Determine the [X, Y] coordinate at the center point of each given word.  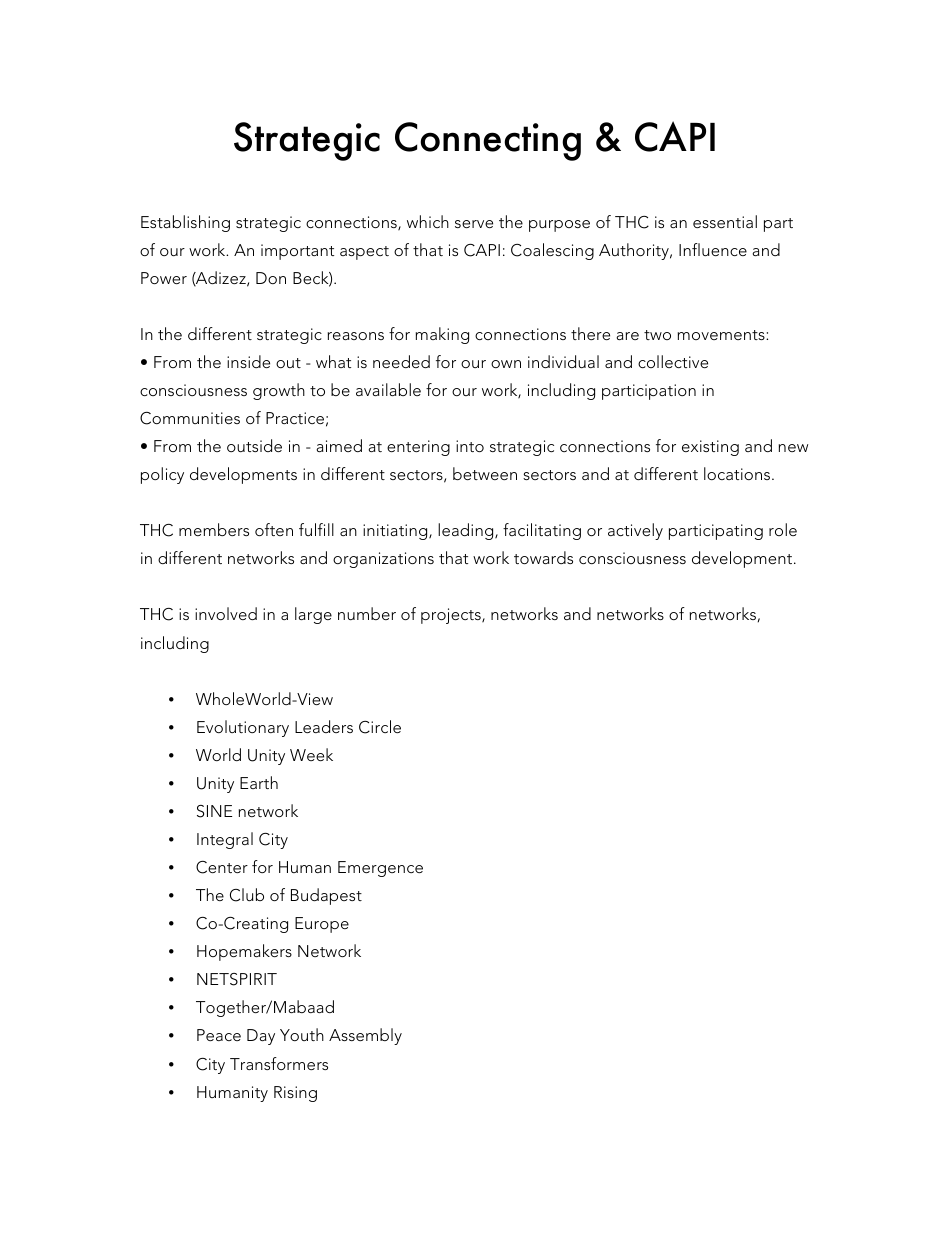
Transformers [279, 1063]
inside [248, 361]
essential [725, 221]
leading [467, 531]
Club [247, 895]
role [783, 529]
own [506, 364]
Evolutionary [243, 728]
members [214, 529]
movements [722, 335]
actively [635, 531]
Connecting [488, 141]
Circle [380, 727]
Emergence [380, 869]
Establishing [185, 223]
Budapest [326, 896]
